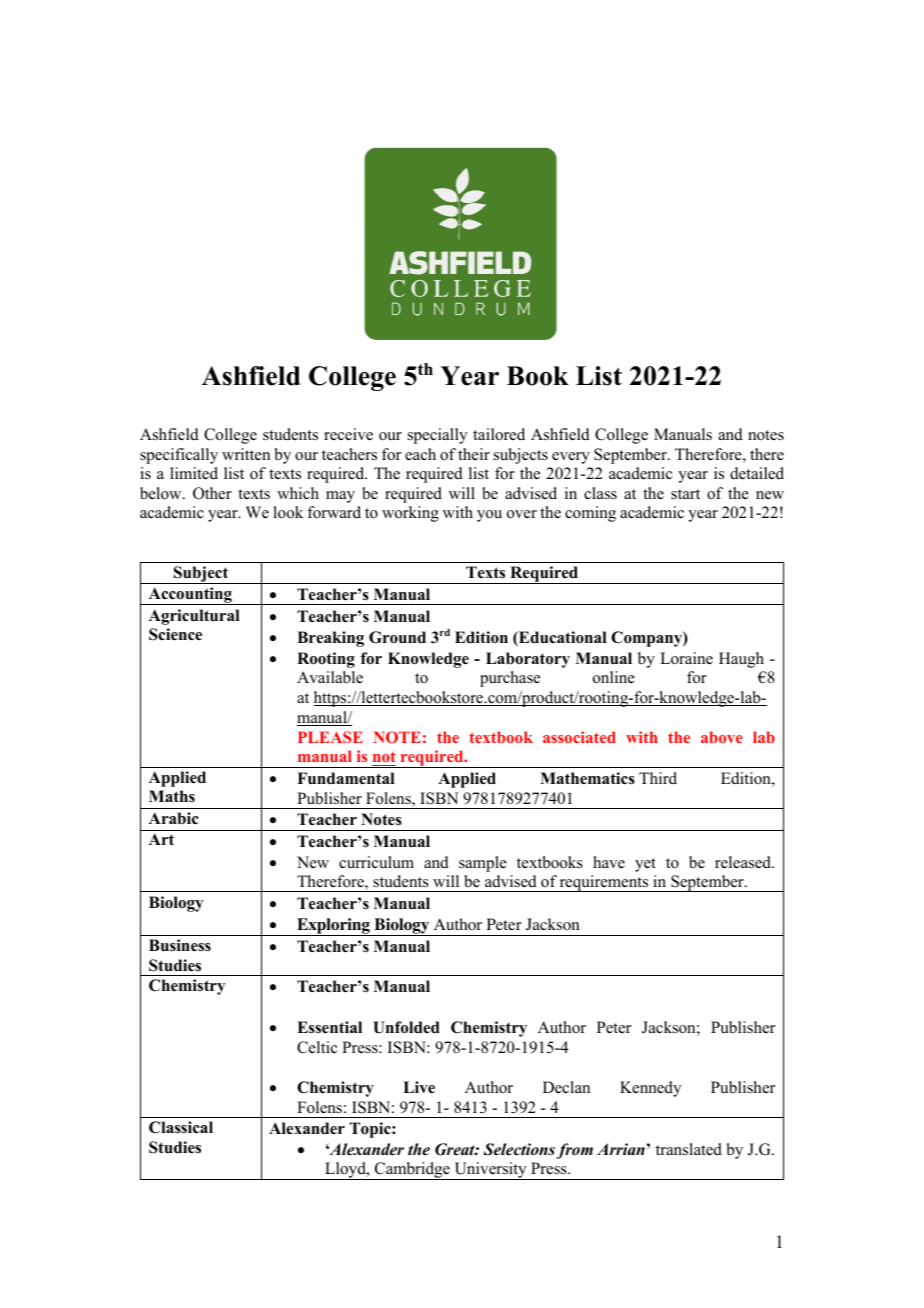 The image size is (924, 1308). Describe the element at coordinates (658, 778) in the document. I see `Third` at that location.
